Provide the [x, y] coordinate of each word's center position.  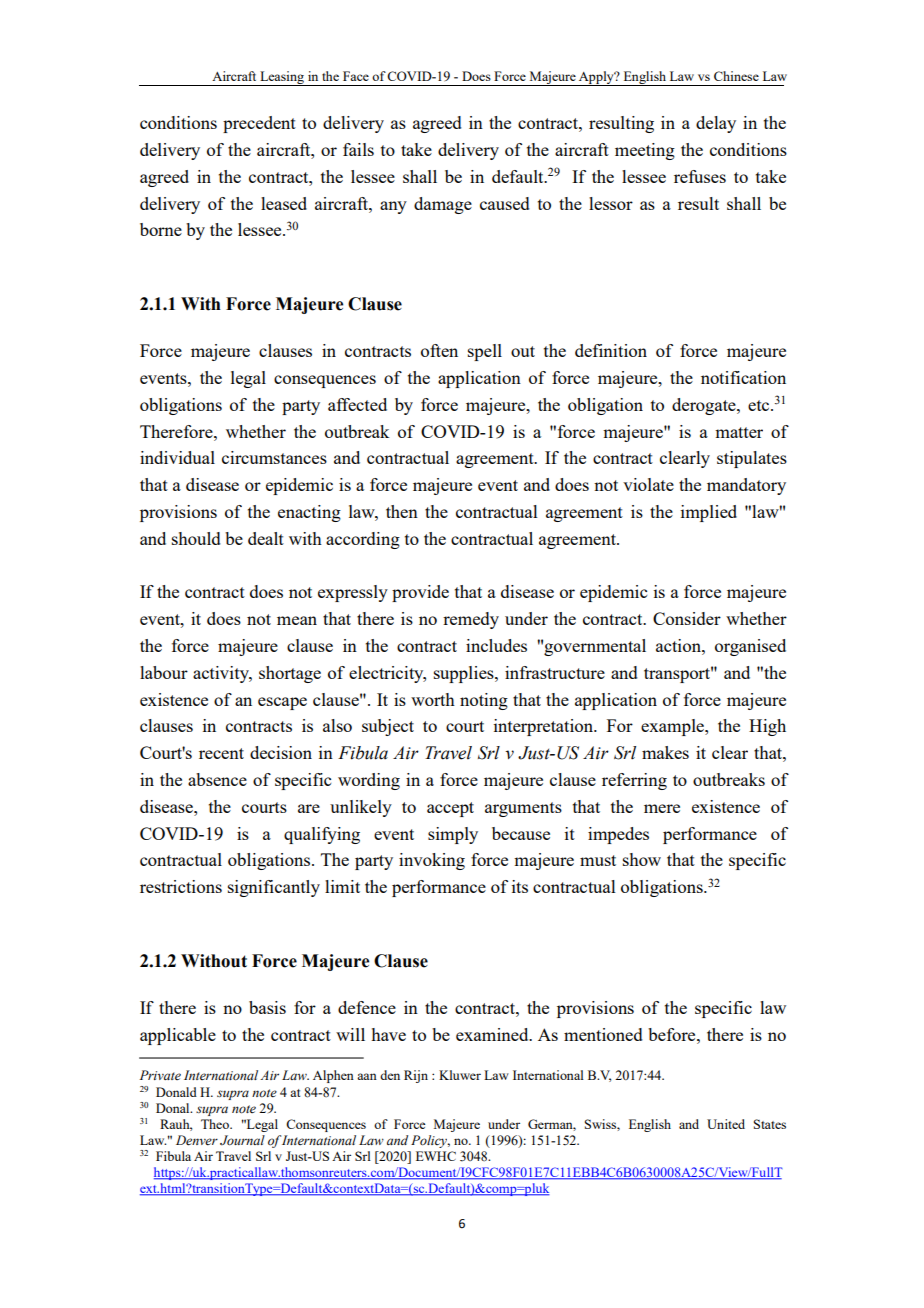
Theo [216, 1124]
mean [297, 620]
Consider [687, 618]
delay [716, 124]
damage [443, 205]
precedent [259, 124]
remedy [471, 620]
